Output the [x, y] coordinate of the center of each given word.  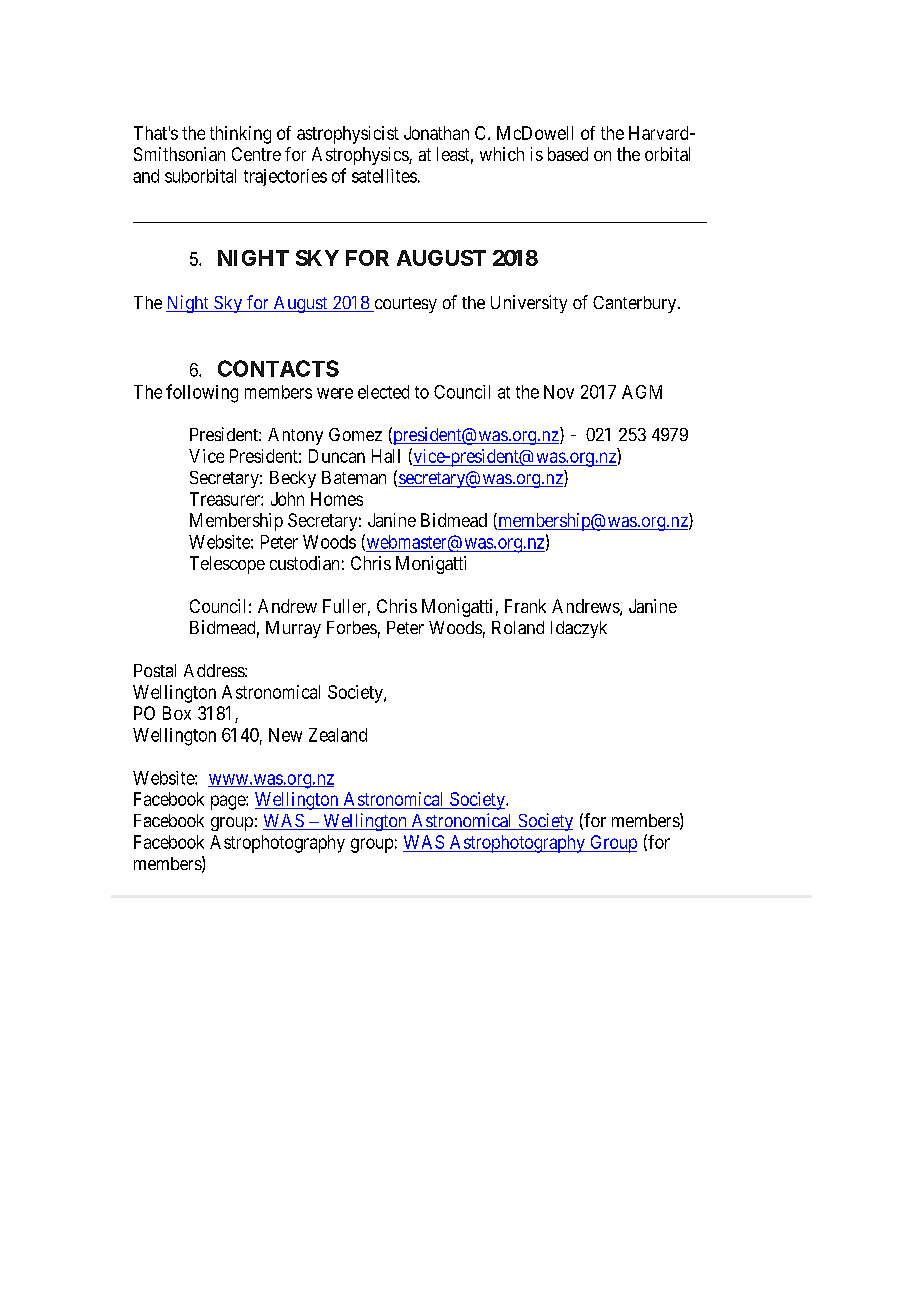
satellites [384, 176]
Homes [337, 499]
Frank [525, 606]
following [202, 393]
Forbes [352, 627]
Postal [155, 670]
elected [383, 392]
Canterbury [636, 304]
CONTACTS [278, 368]
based [568, 154]
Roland [518, 627]
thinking [240, 135]
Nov [559, 392]
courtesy [404, 305]
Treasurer [226, 499]
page [229, 802]
